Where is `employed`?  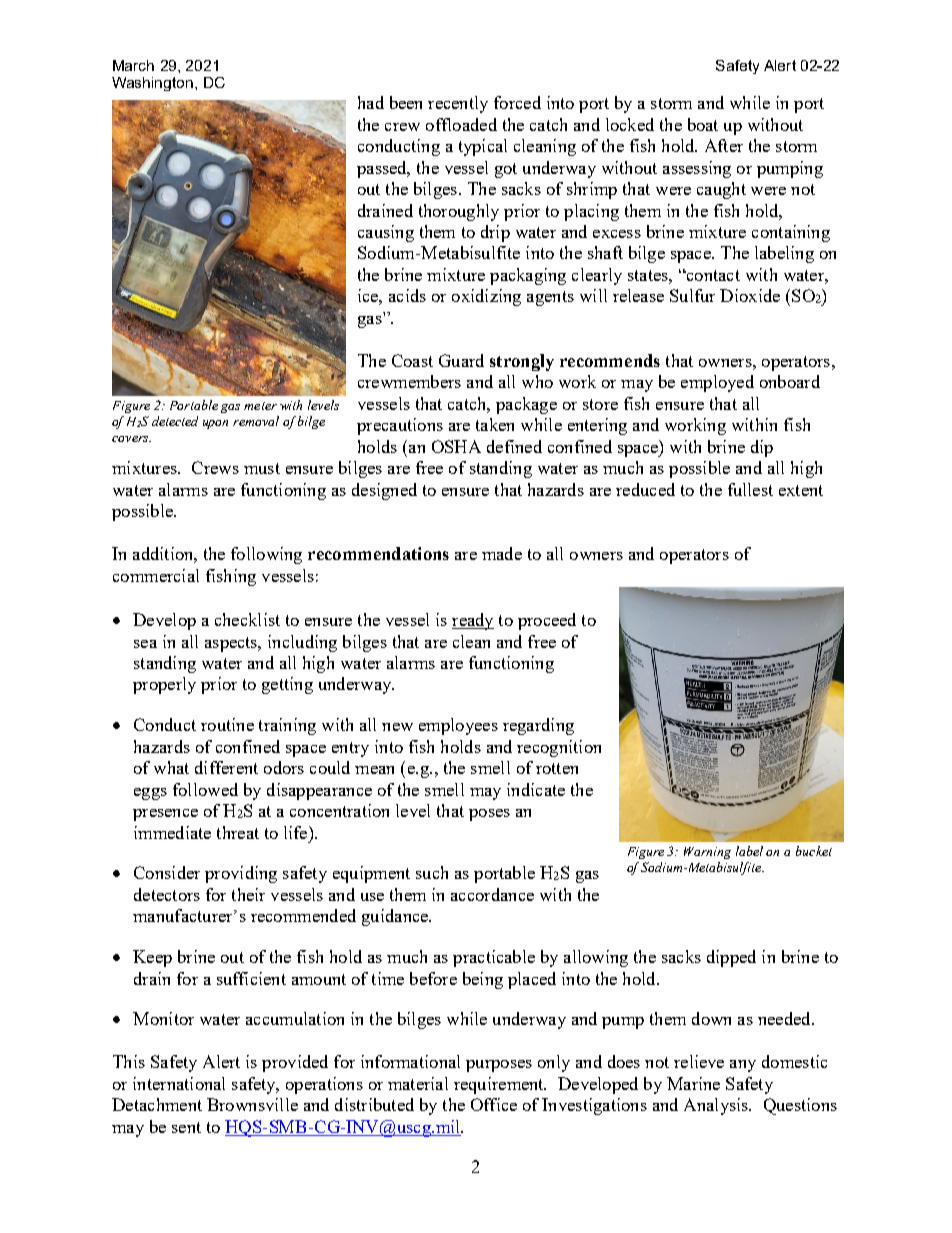
employed is located at coordinates (717, 383).
